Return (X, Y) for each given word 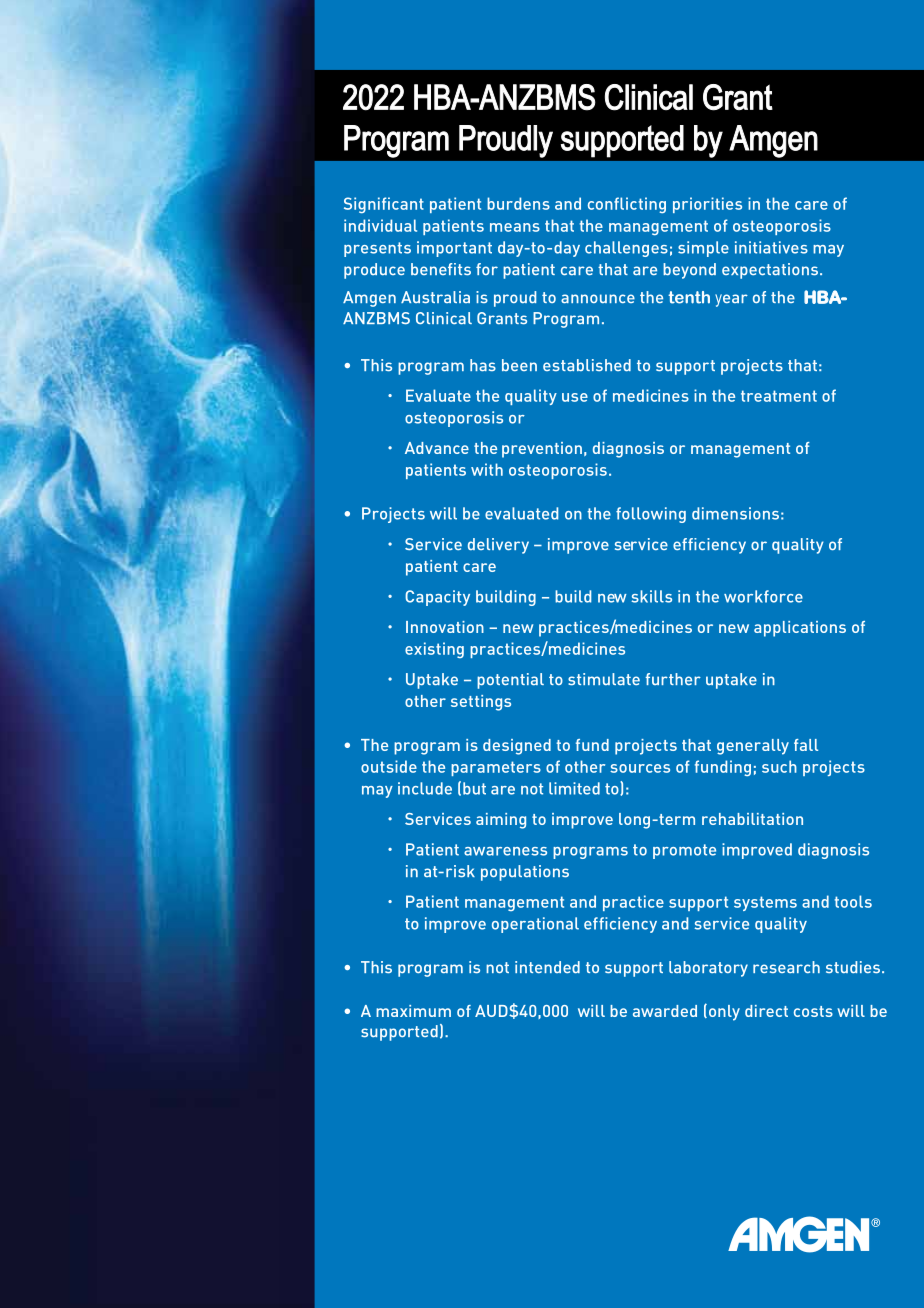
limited (574, 788)
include (425, 788)
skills (651, 596)
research (786, 967)
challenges (626, 249)
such (779, 766)
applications (800, 629)
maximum (413, 1011)
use (575, 397)
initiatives (771, 247)
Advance (437, 448)
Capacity (437, 598)
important (454, 249)
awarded (665, 1011)
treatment (779, 396)
